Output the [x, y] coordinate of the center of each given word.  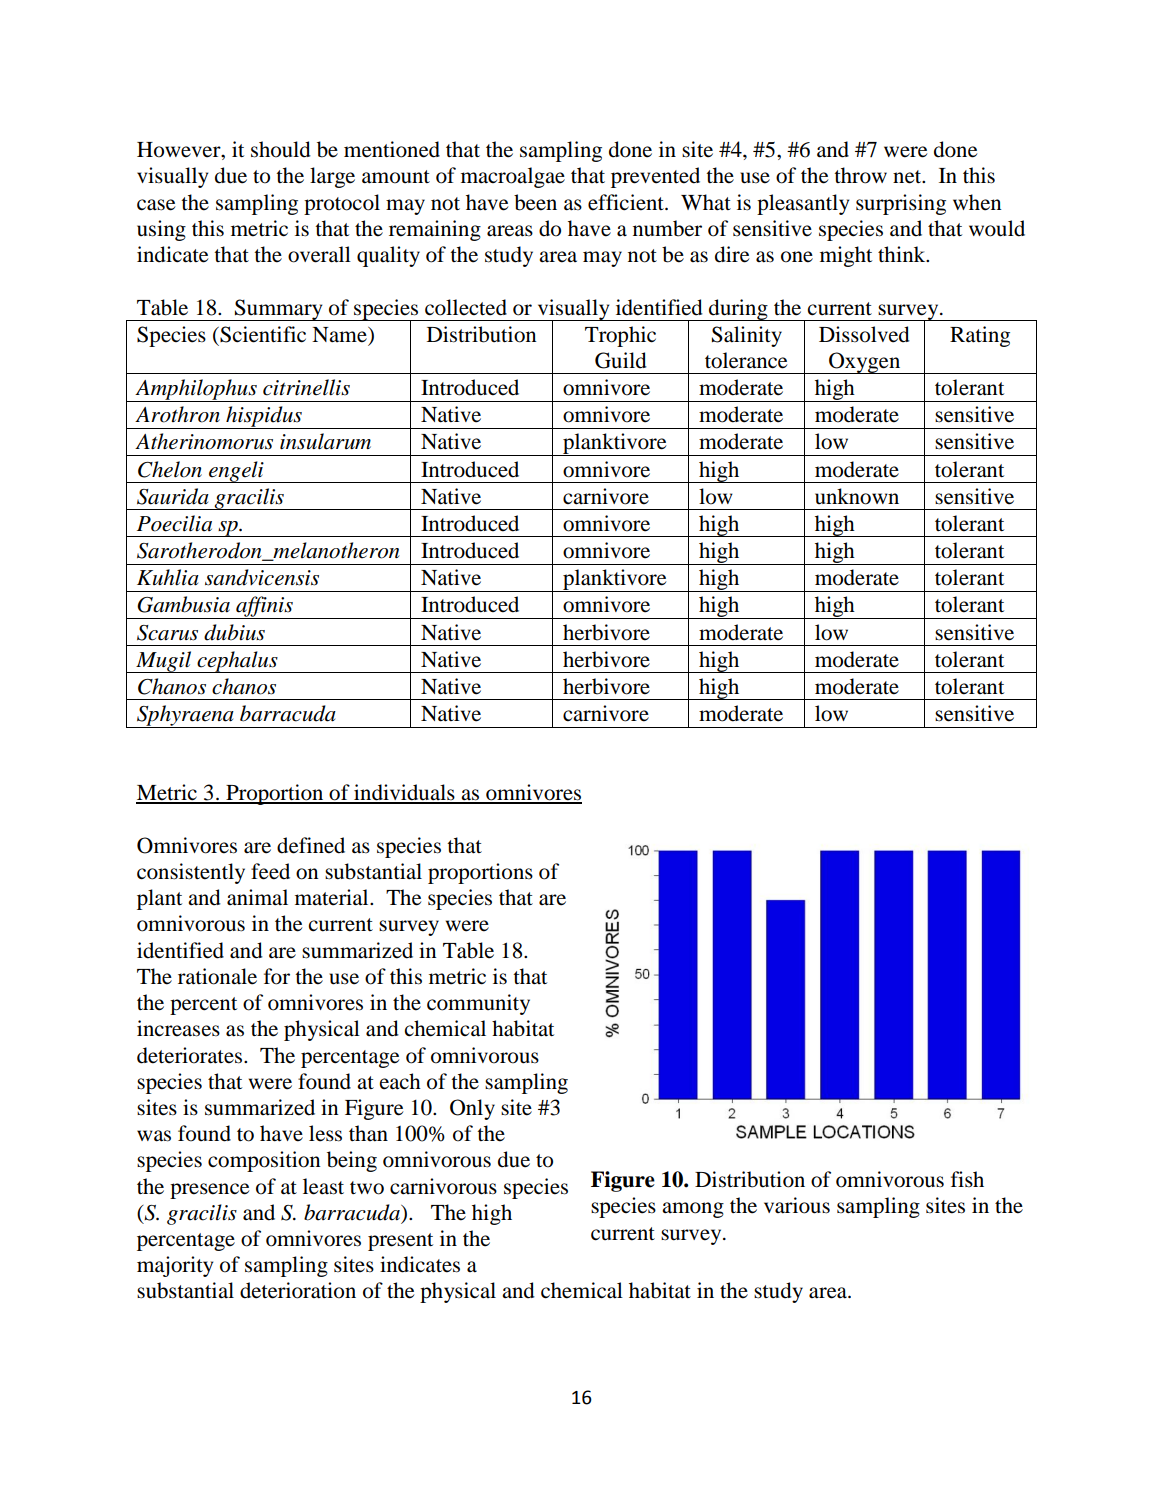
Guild [621, 360]
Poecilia [174, 523]
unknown [857, 496]
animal [257, 897]
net [908, 177]
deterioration [298, 1290]
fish [967, 1179]
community [478, 1004]
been [535, 202]
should [281, 149]
